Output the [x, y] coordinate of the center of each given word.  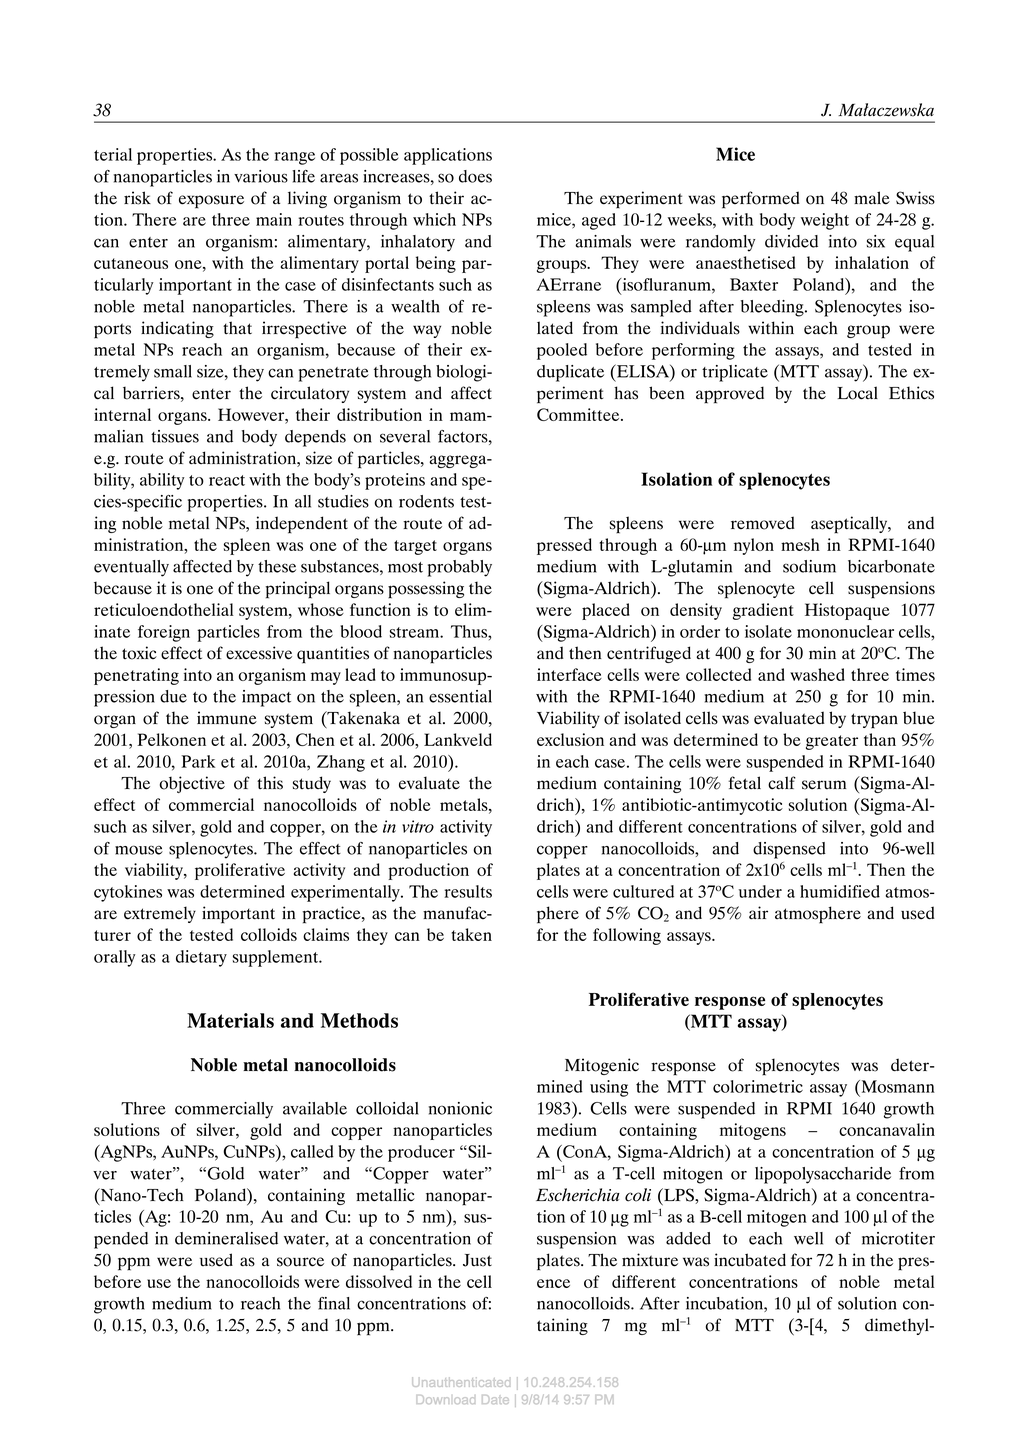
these [277, 566]
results [468, 891]
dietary [201, 958]
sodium [809, 566]
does [475, 176]
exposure [211, 202]
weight [825, 221]
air [758, 912]
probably [460, 568]
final [334, 1303]
